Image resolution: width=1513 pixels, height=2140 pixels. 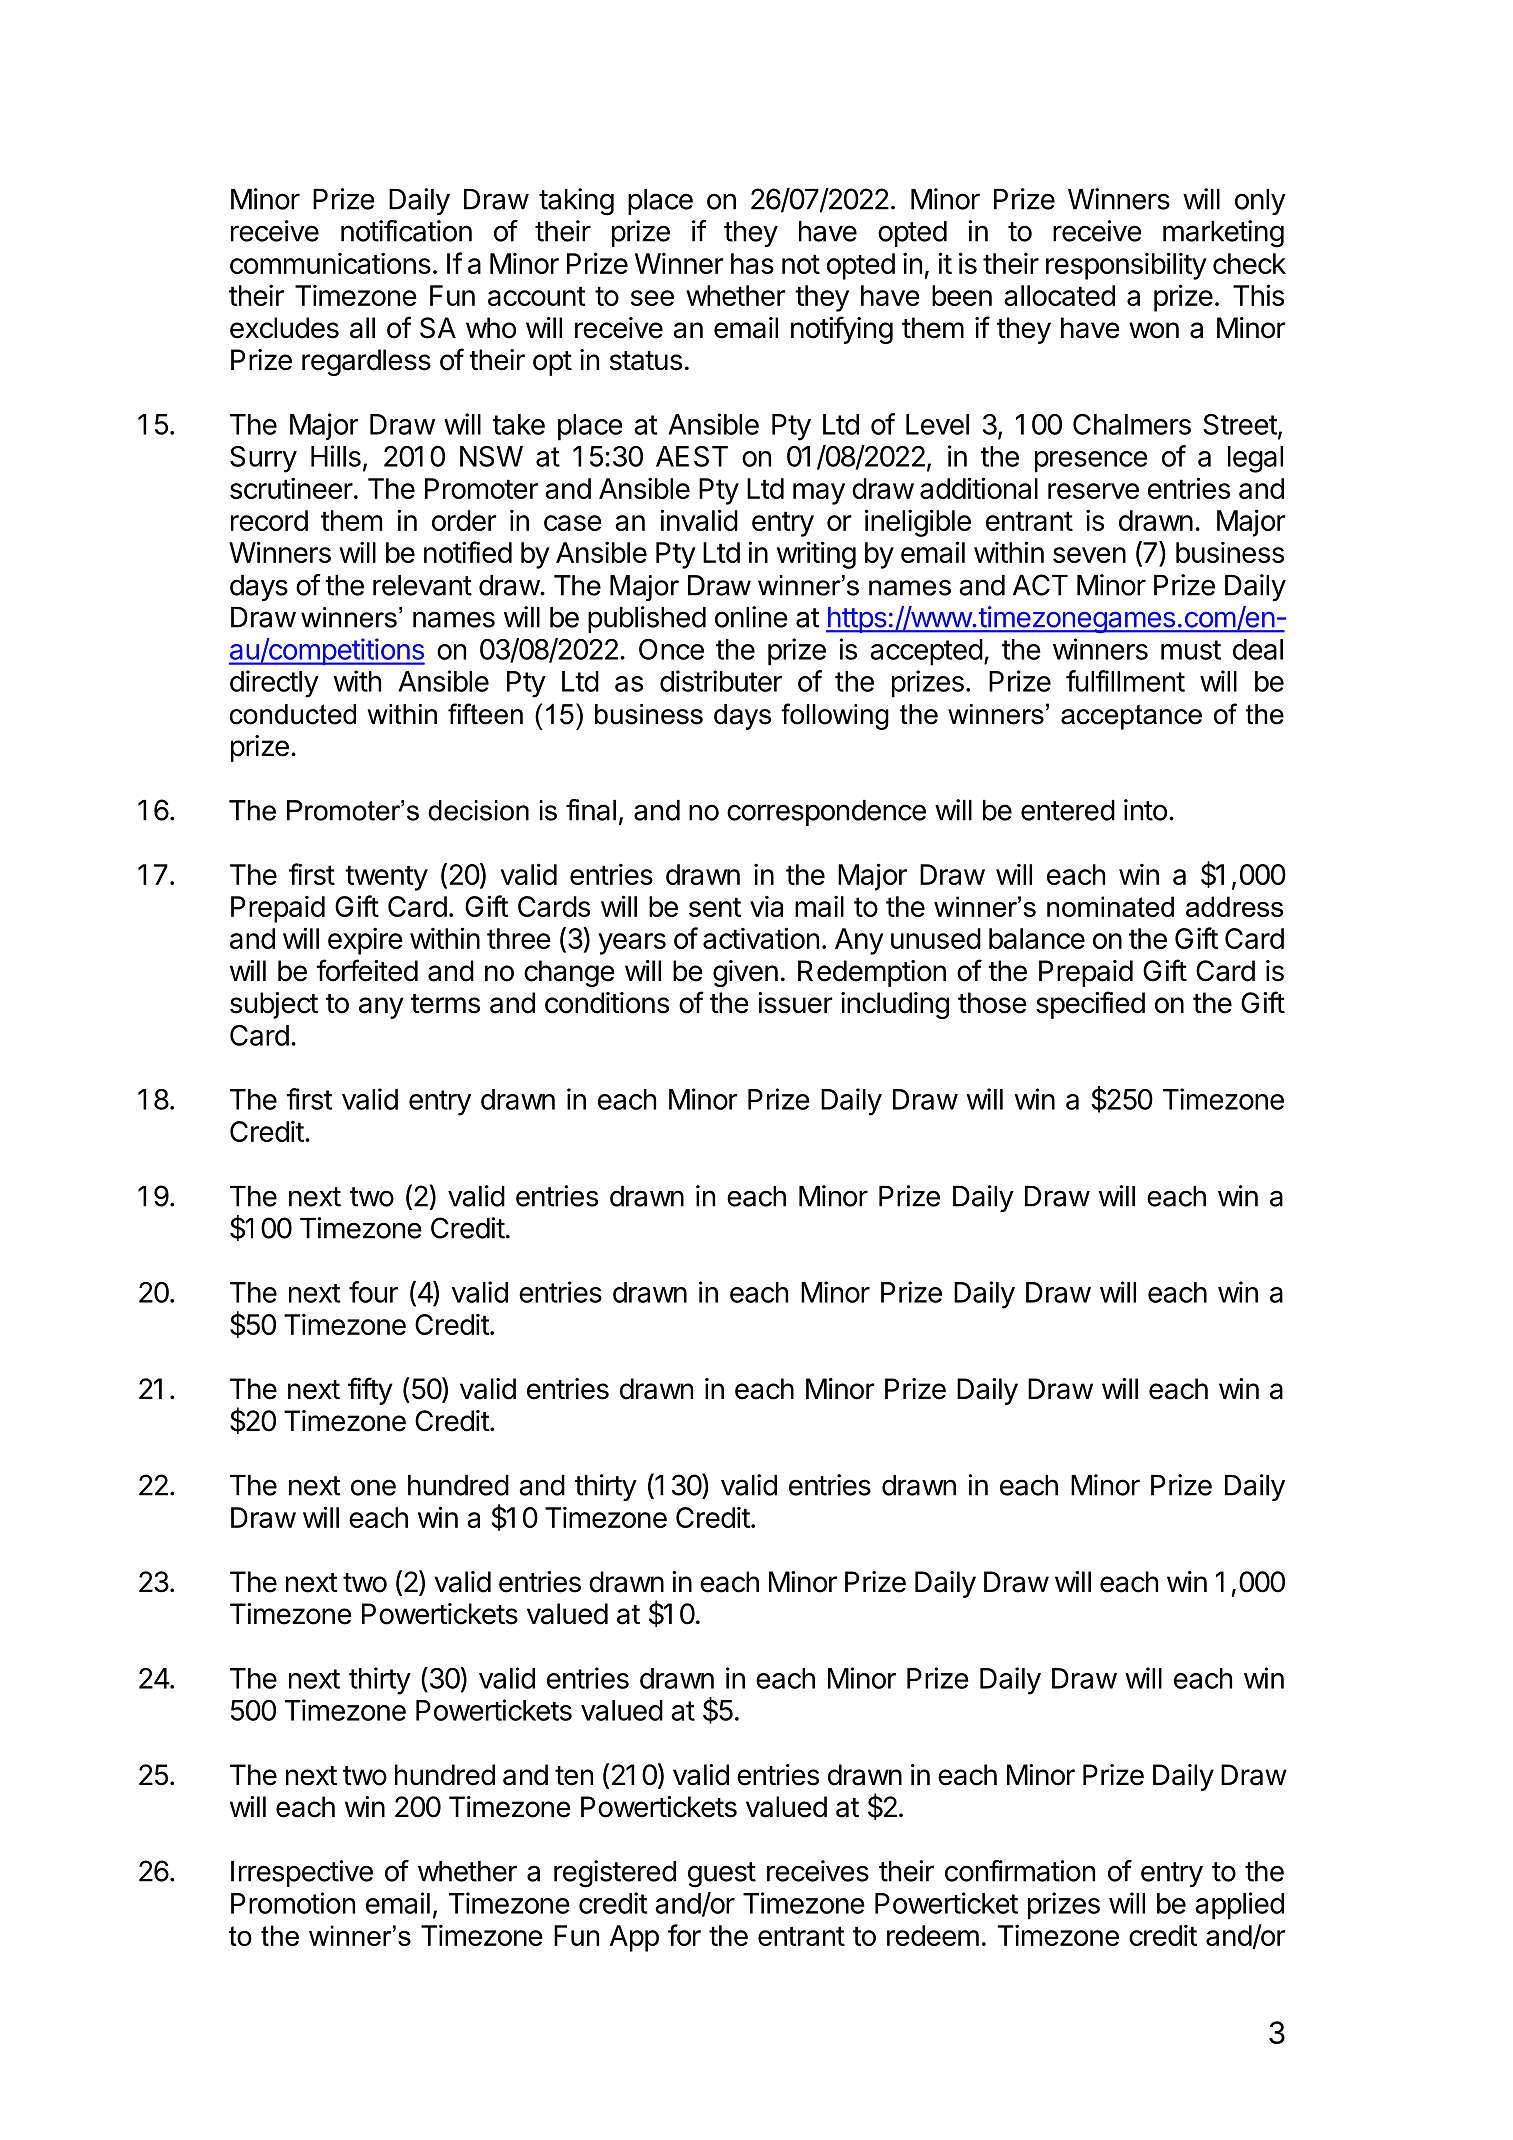 I want to click on terms, so click(x=445, y=1004).
